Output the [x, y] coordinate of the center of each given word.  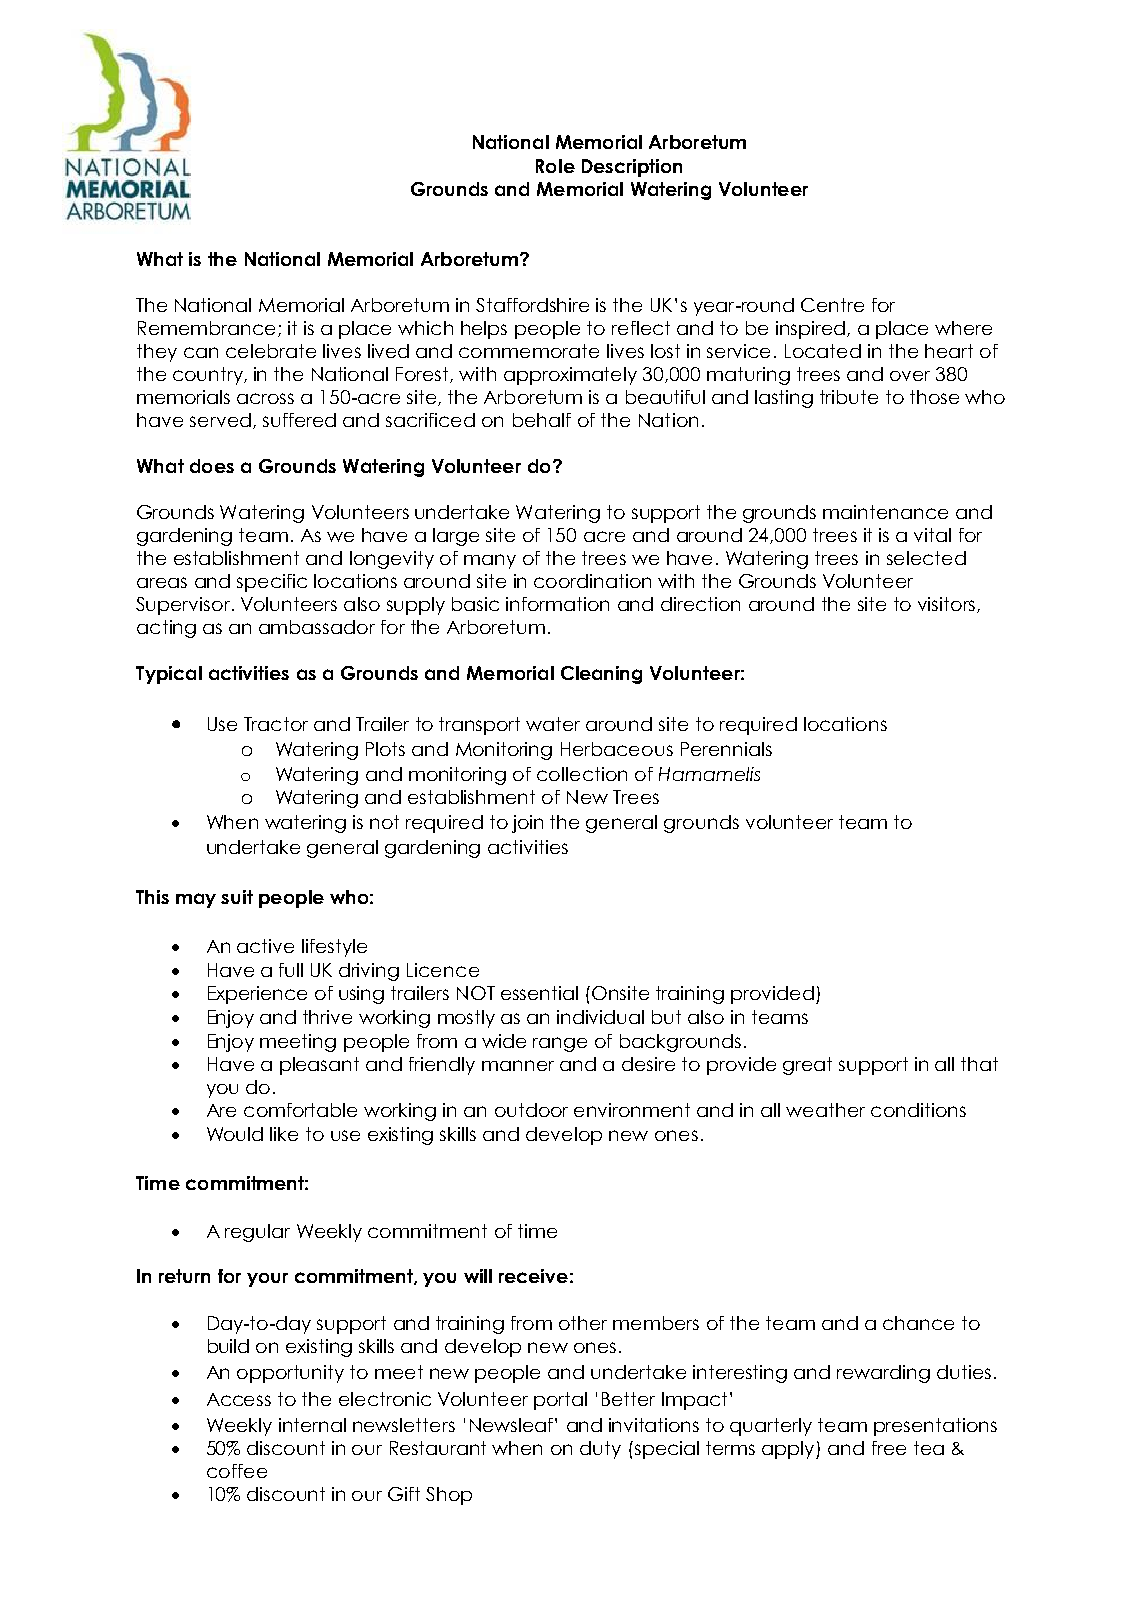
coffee [237, 1471]
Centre [832, 305]
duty [600, 1450]
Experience [257, 995]
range [560, 1044]
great [807, 1066]
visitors [946, 604]
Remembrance [208, 329]
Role [555, 166]
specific [272, 583]
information [557, 604]
